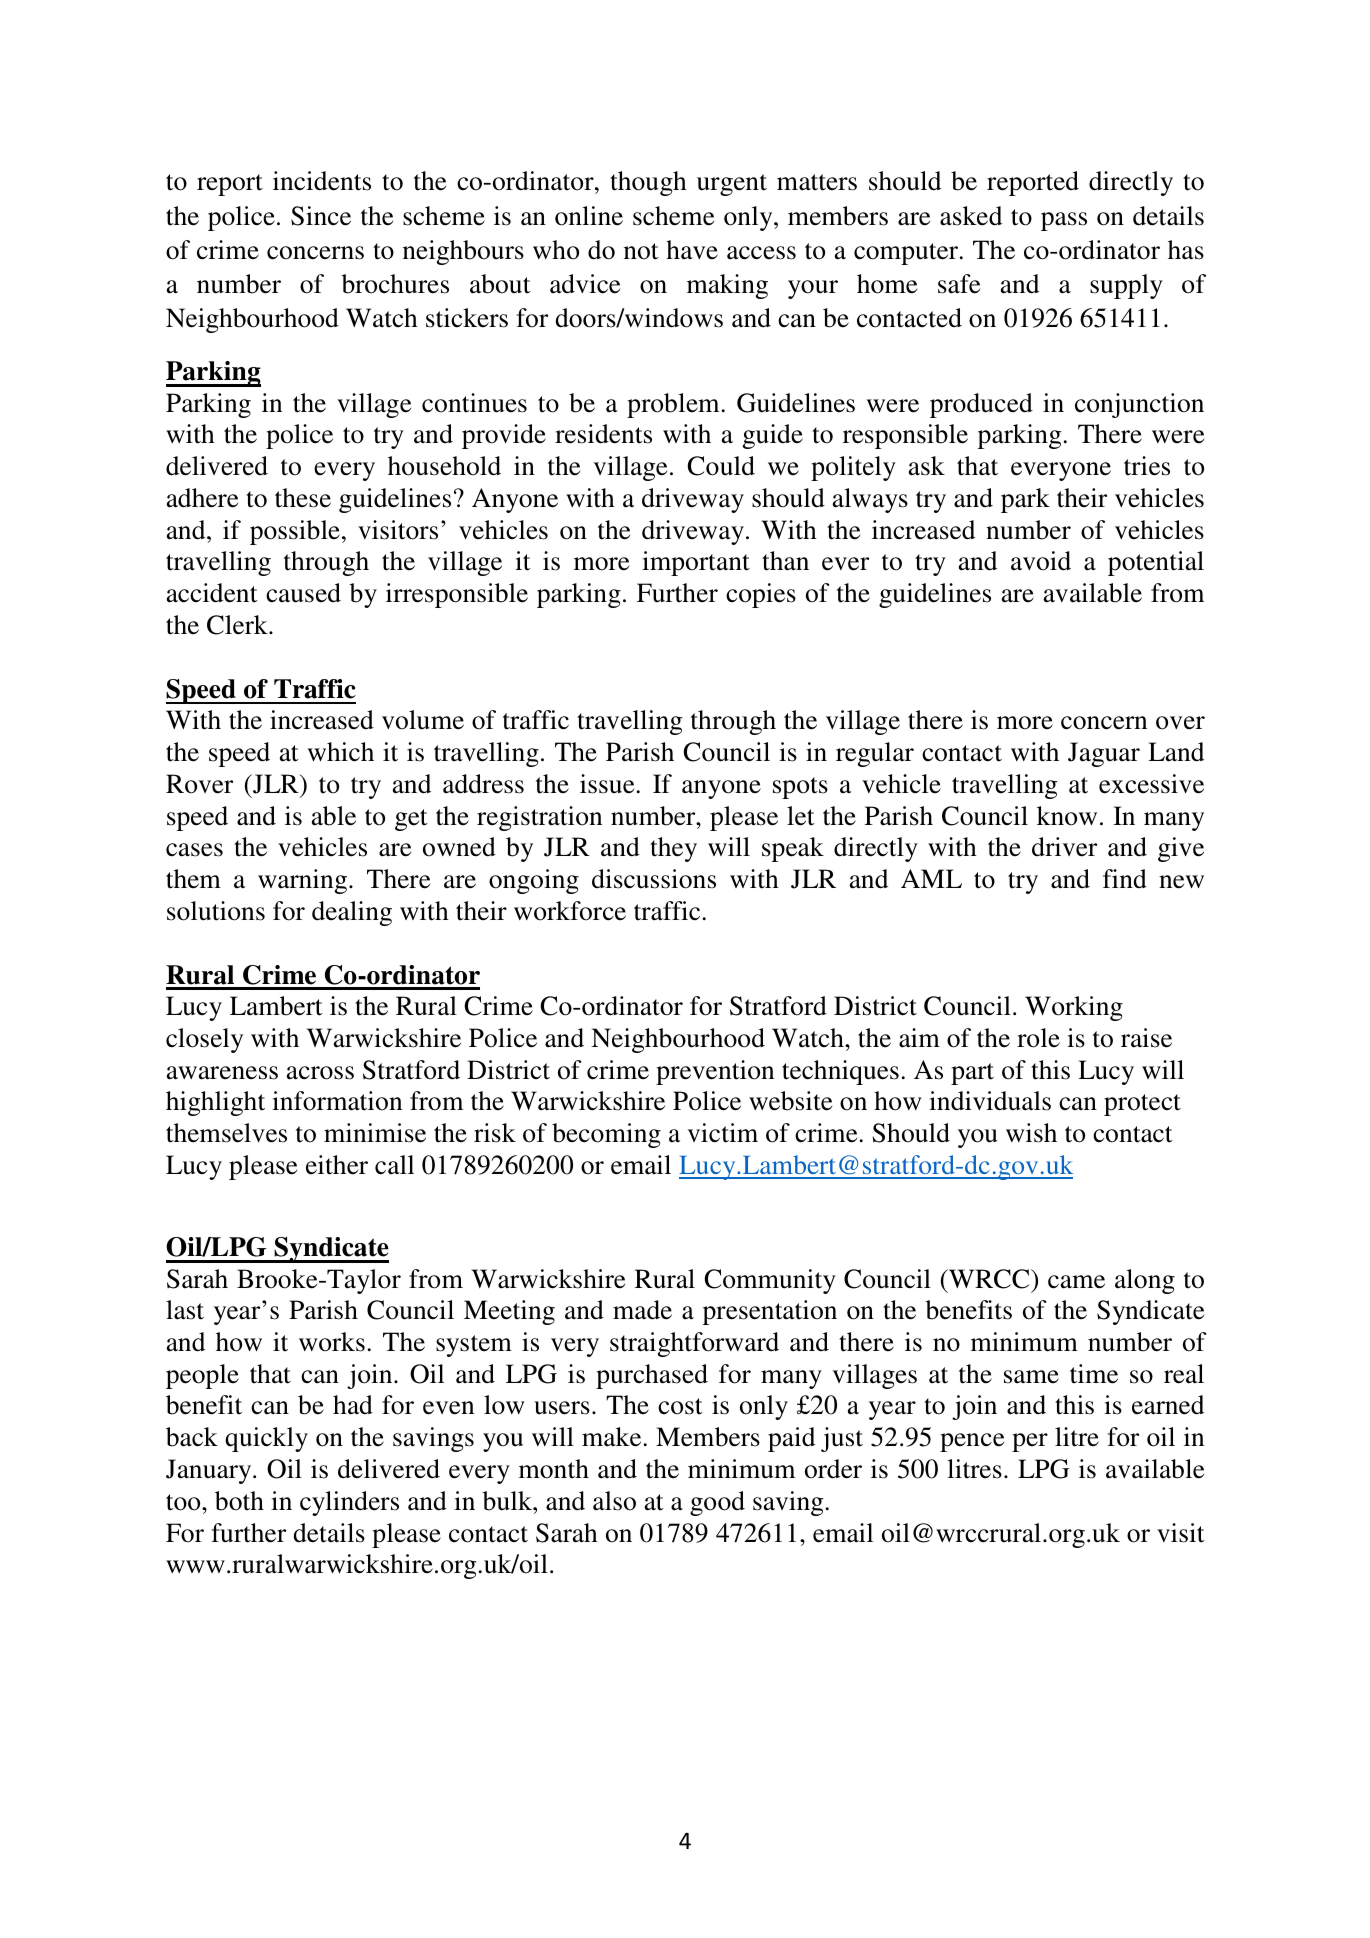 The image size is (1370, 1938). What do you see at coordinates (1064, 221) in the screenshot?
I see `pass` at bounding box center [1064, 221].
